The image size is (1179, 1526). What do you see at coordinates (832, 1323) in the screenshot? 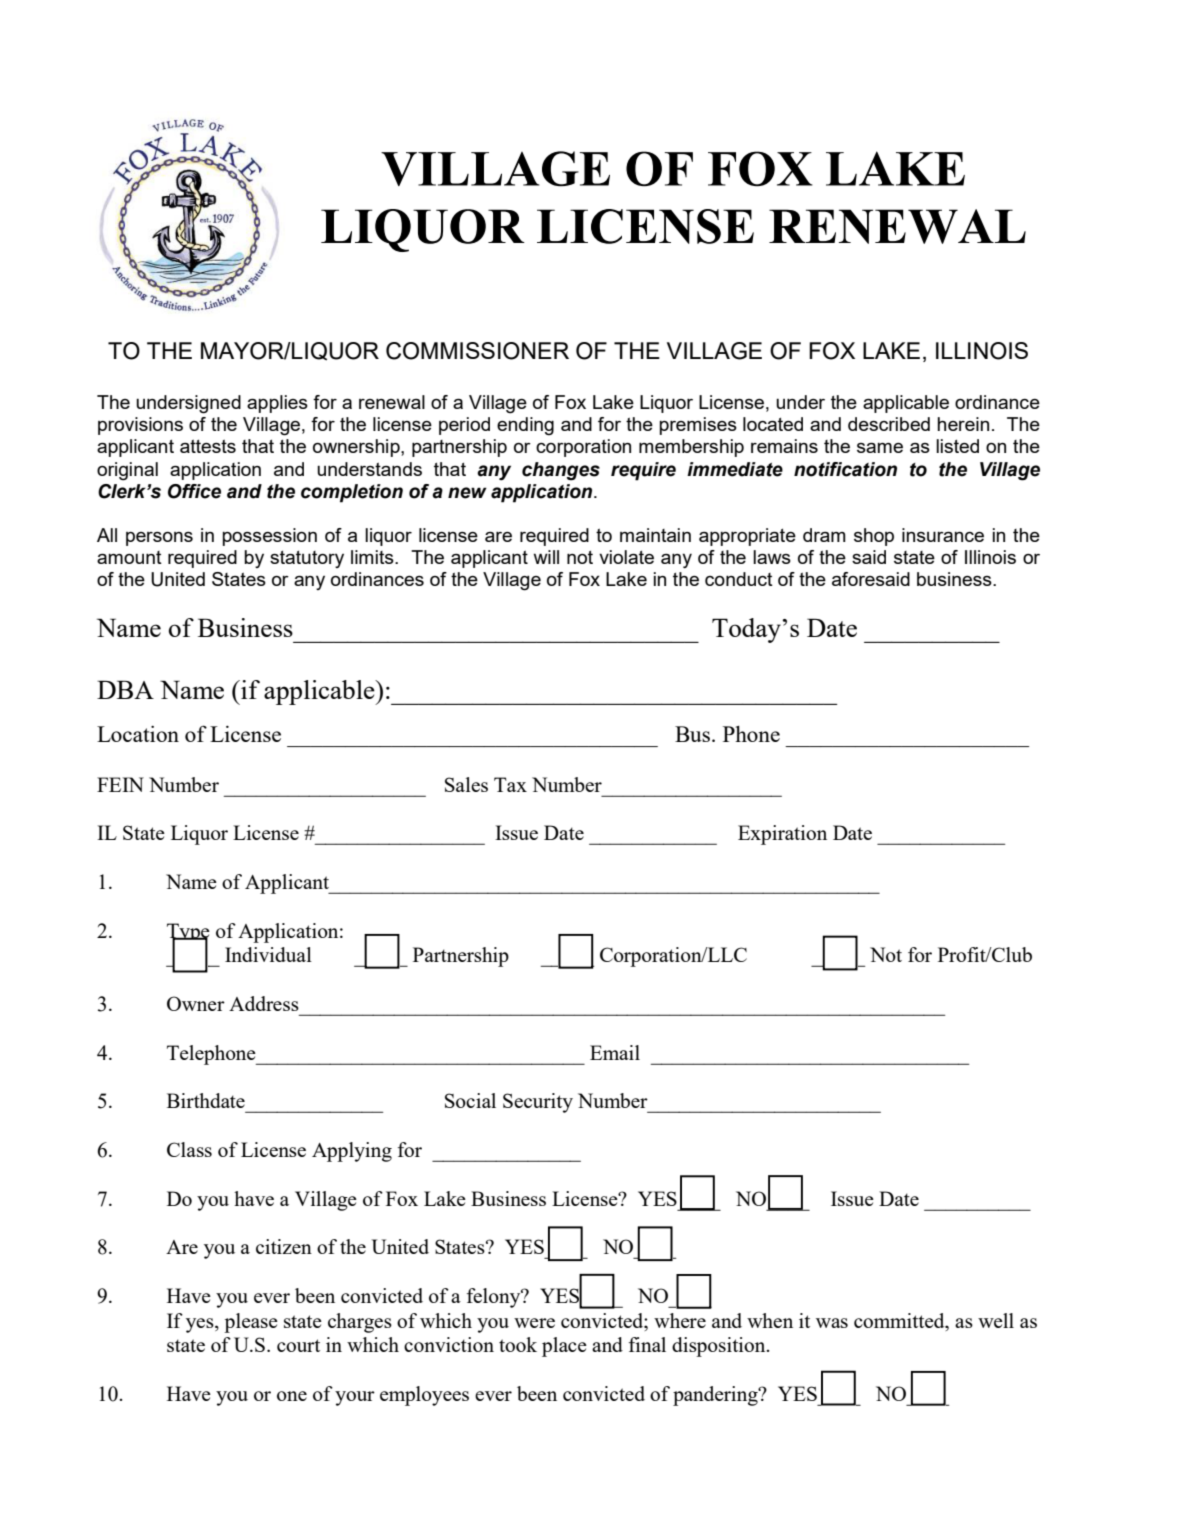
I see `was` at bounding box center [832, 1323].
